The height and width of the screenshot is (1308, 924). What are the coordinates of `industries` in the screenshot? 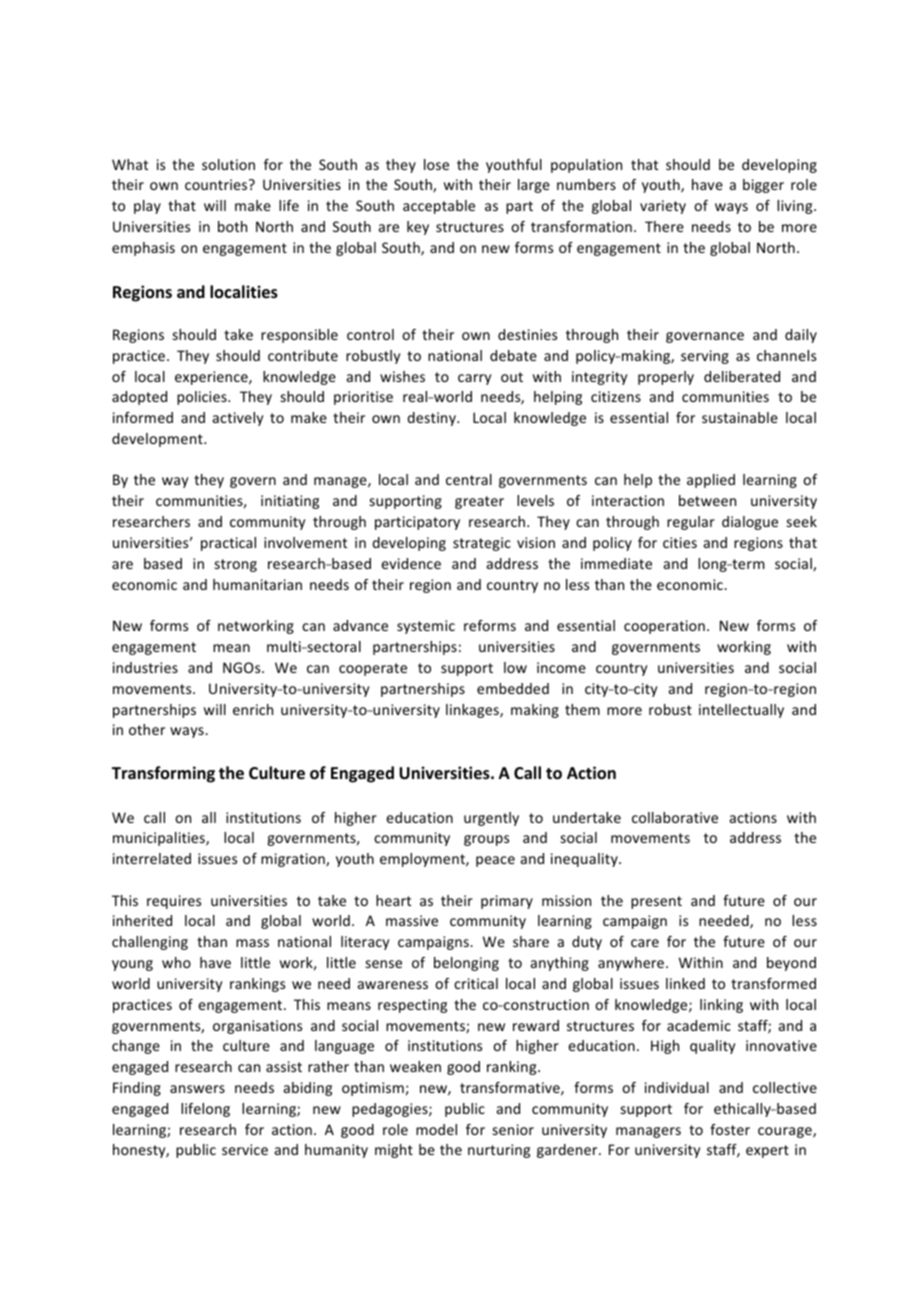 It's located at (145, 667).
